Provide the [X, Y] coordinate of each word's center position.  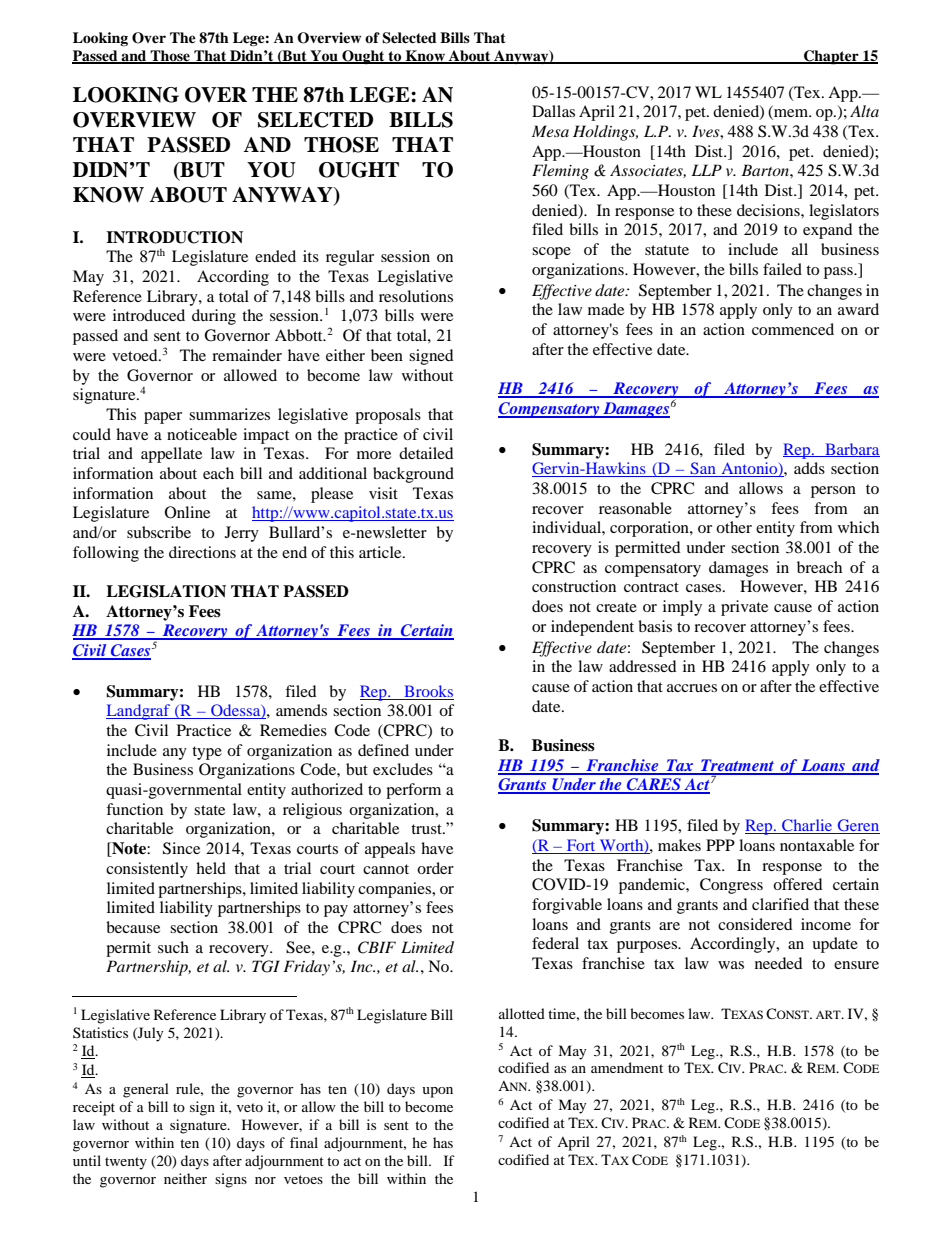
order [435, 868]
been [387, 355]
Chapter [831, 57]
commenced [793, 329]
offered [798, 884]
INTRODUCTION [174, 237]
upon [437, 1092]
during [214, 317]
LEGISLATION [166, 591]
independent [592, 628]
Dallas [553, 111]
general [146, 1090]
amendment [627, 1067]
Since [181, 848]
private [744, 608]
